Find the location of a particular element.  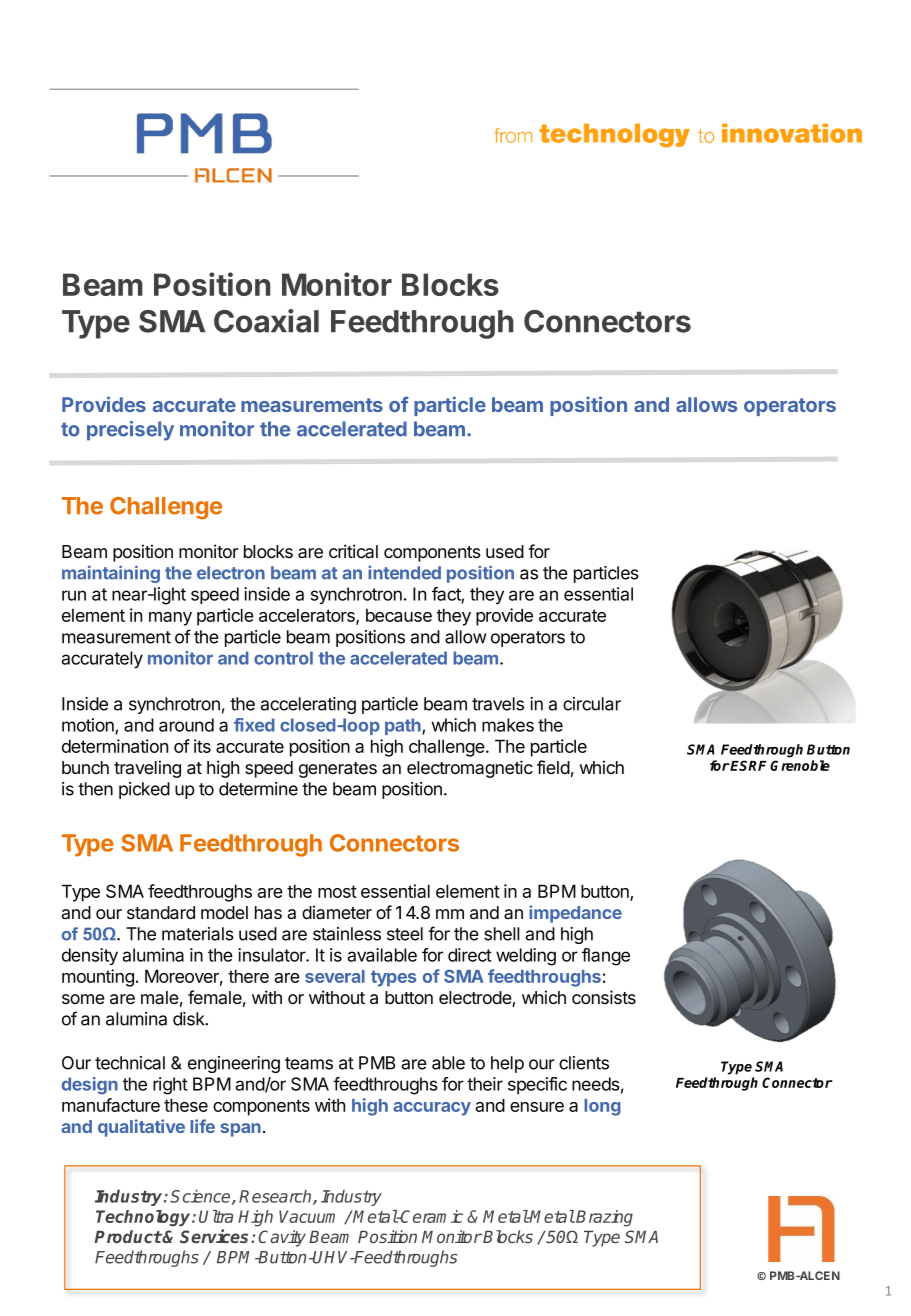

Brazing is located at coordinates (604, 1218).
